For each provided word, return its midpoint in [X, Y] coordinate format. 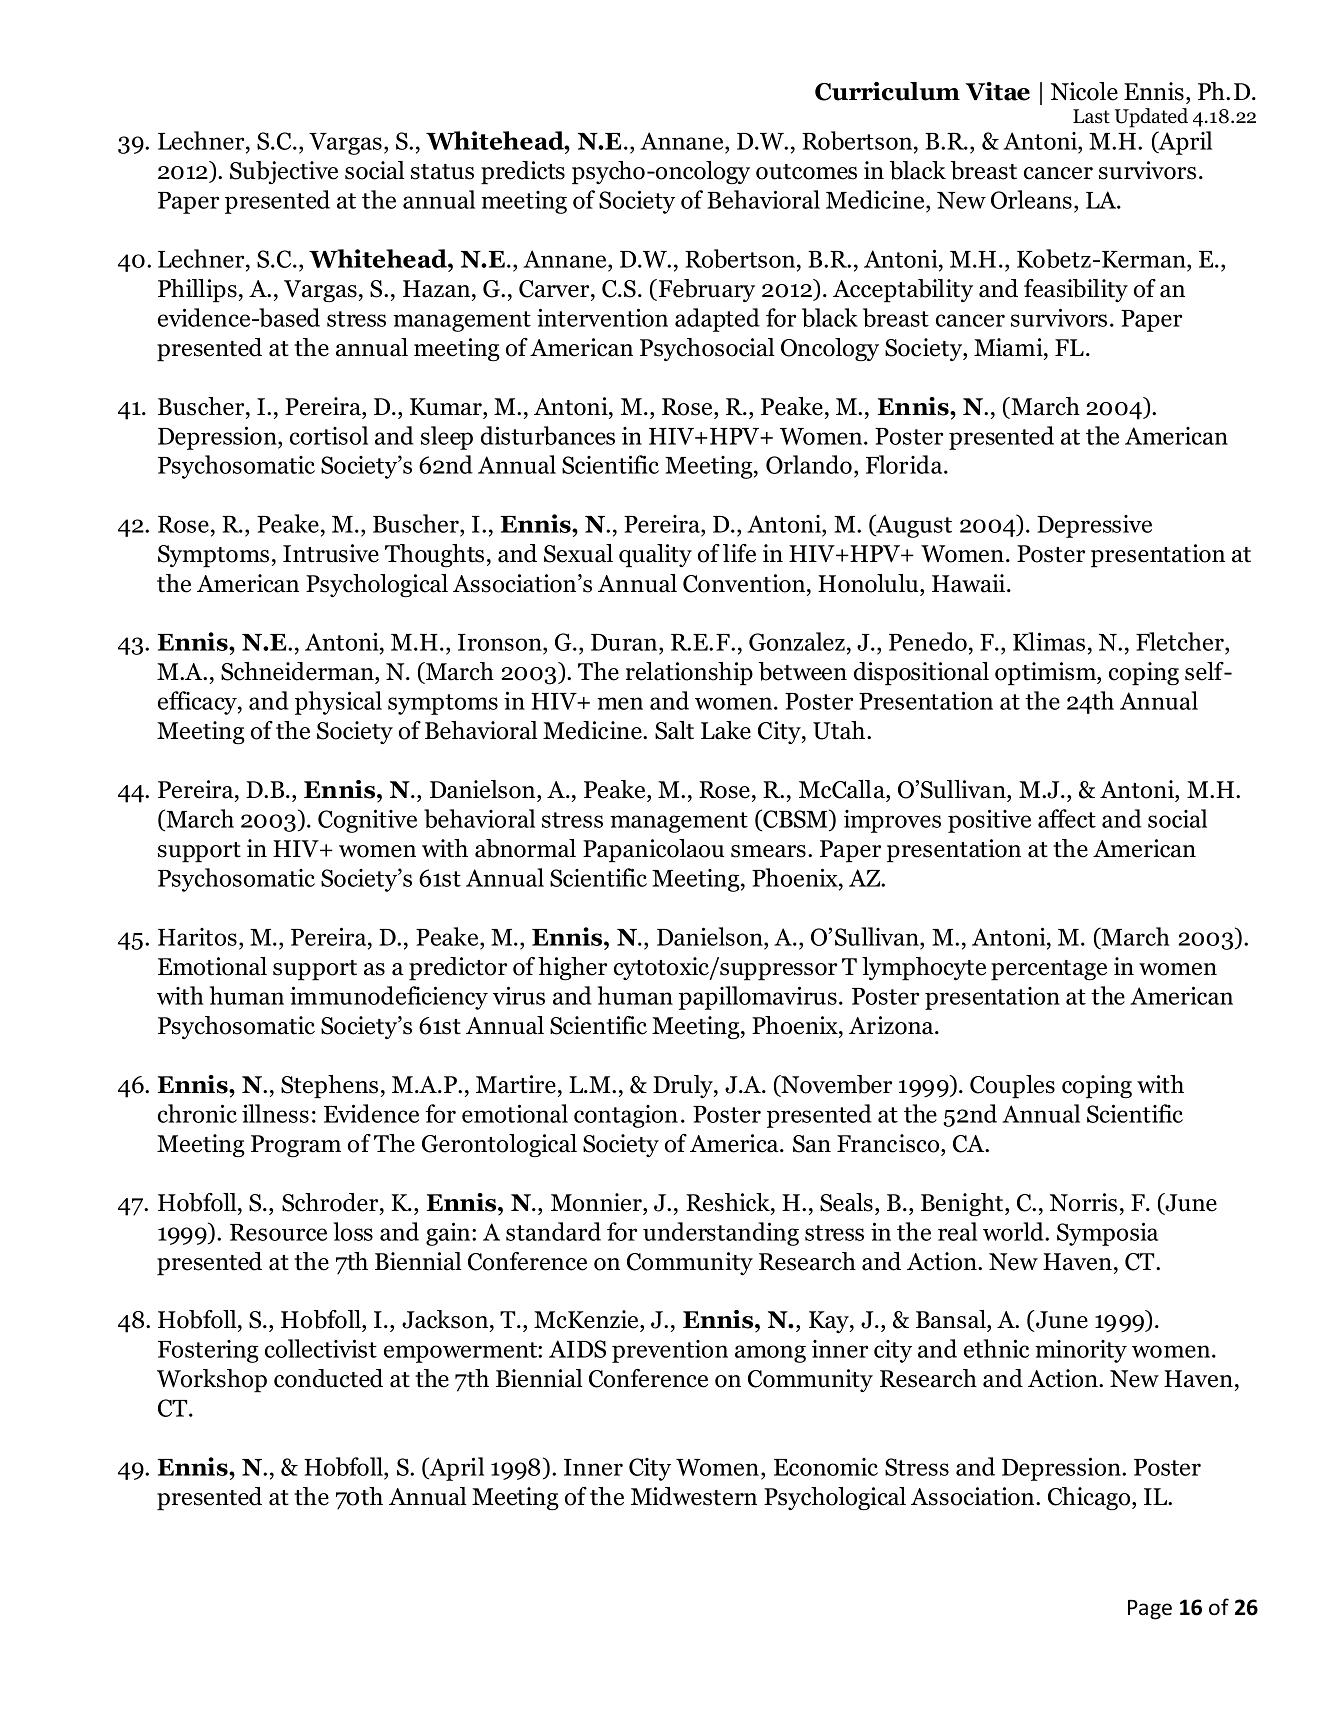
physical [338, 703]
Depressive [1094, 526]
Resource [278, 1232]
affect [1067, 818]
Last [1091, 116]
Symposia [1107, 1234]
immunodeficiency [389, 998]
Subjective [284, 172]
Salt [674, 730]
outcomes [806, 172]
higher [572, 969]
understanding [721, 1234]
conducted [328, 1378]
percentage [1049, 970]
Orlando [810, 466]
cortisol [329, 435]
